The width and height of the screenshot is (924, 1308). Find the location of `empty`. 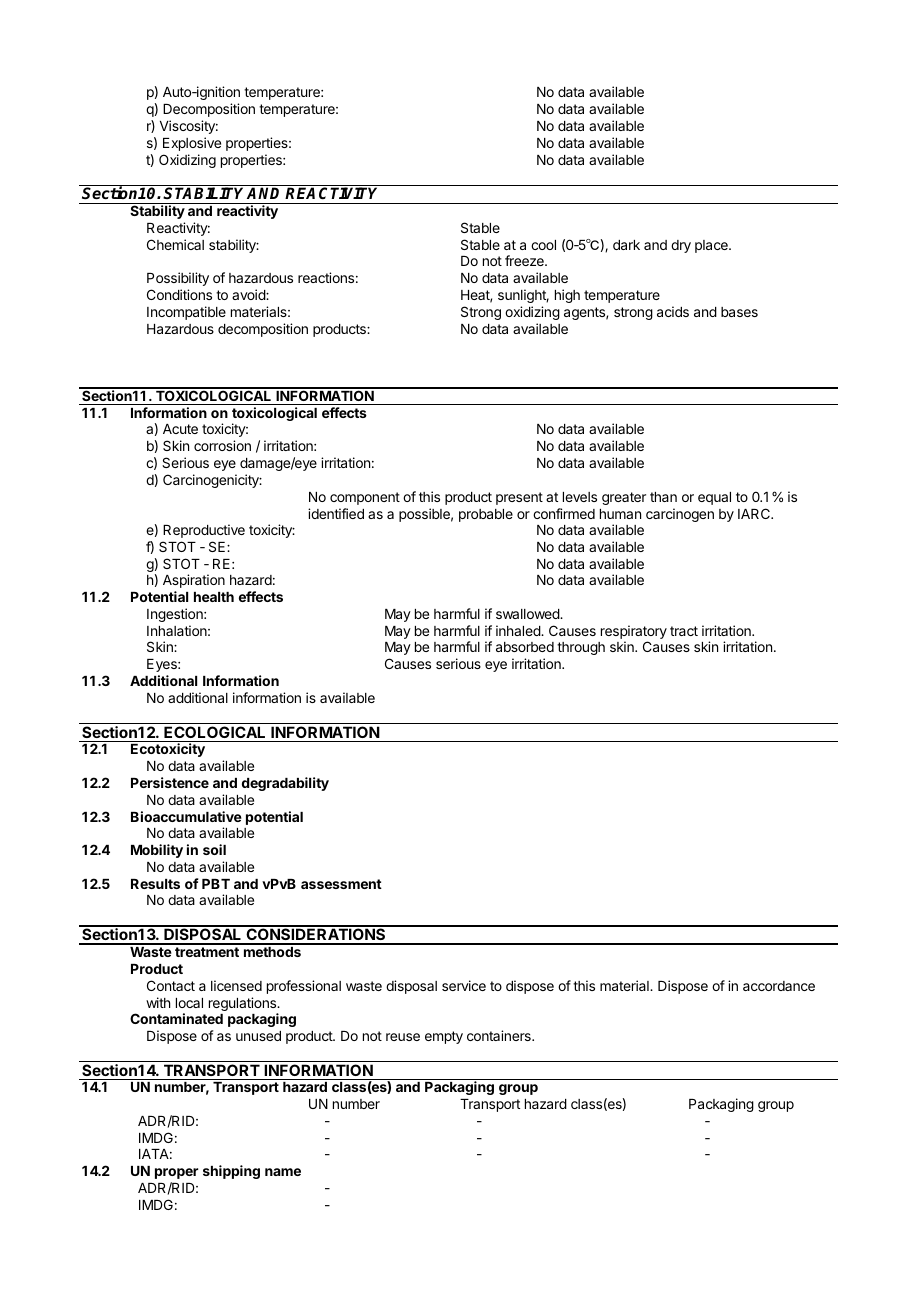

empty is located at coordinates (444, 1037).
